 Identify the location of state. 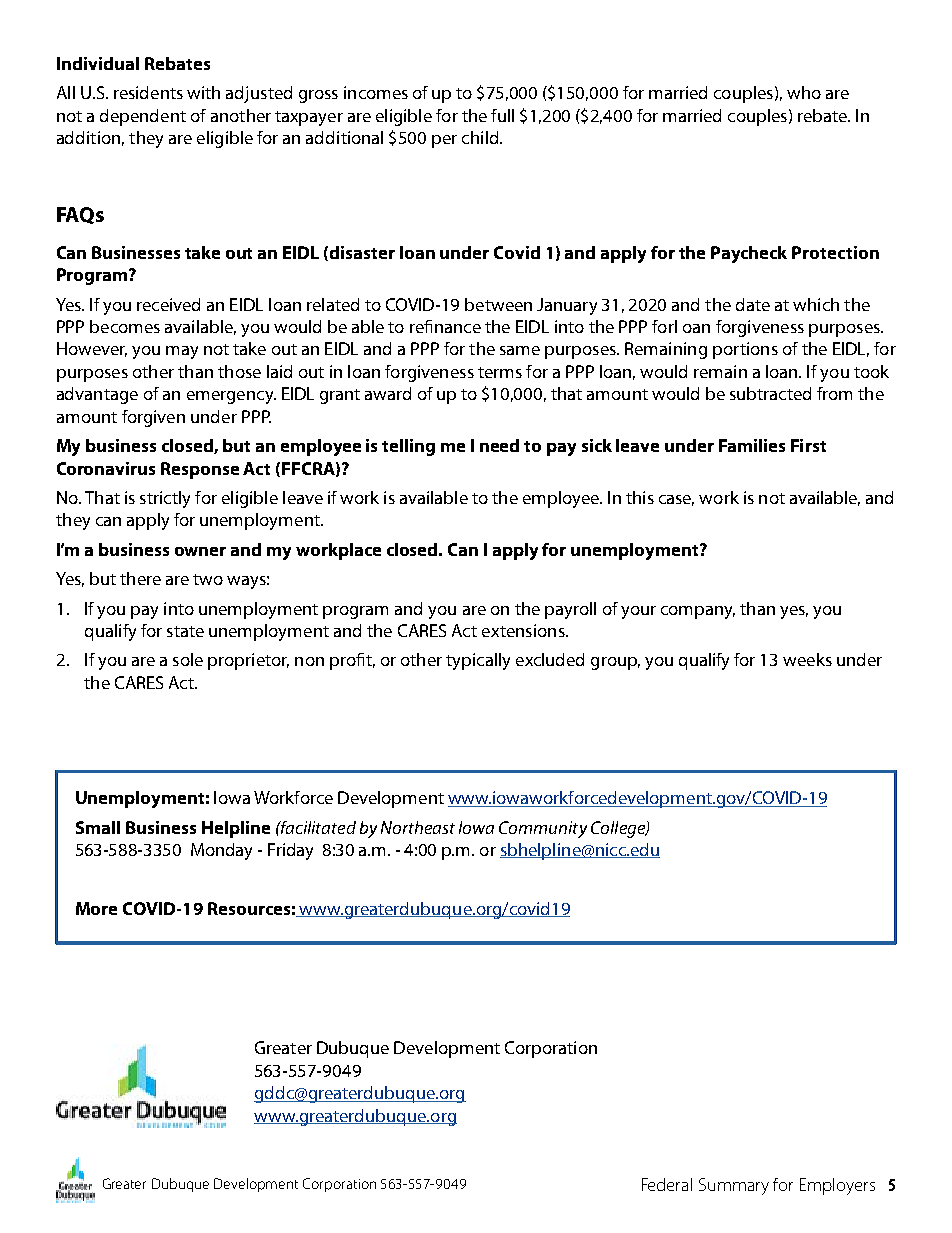
(185, 631).
